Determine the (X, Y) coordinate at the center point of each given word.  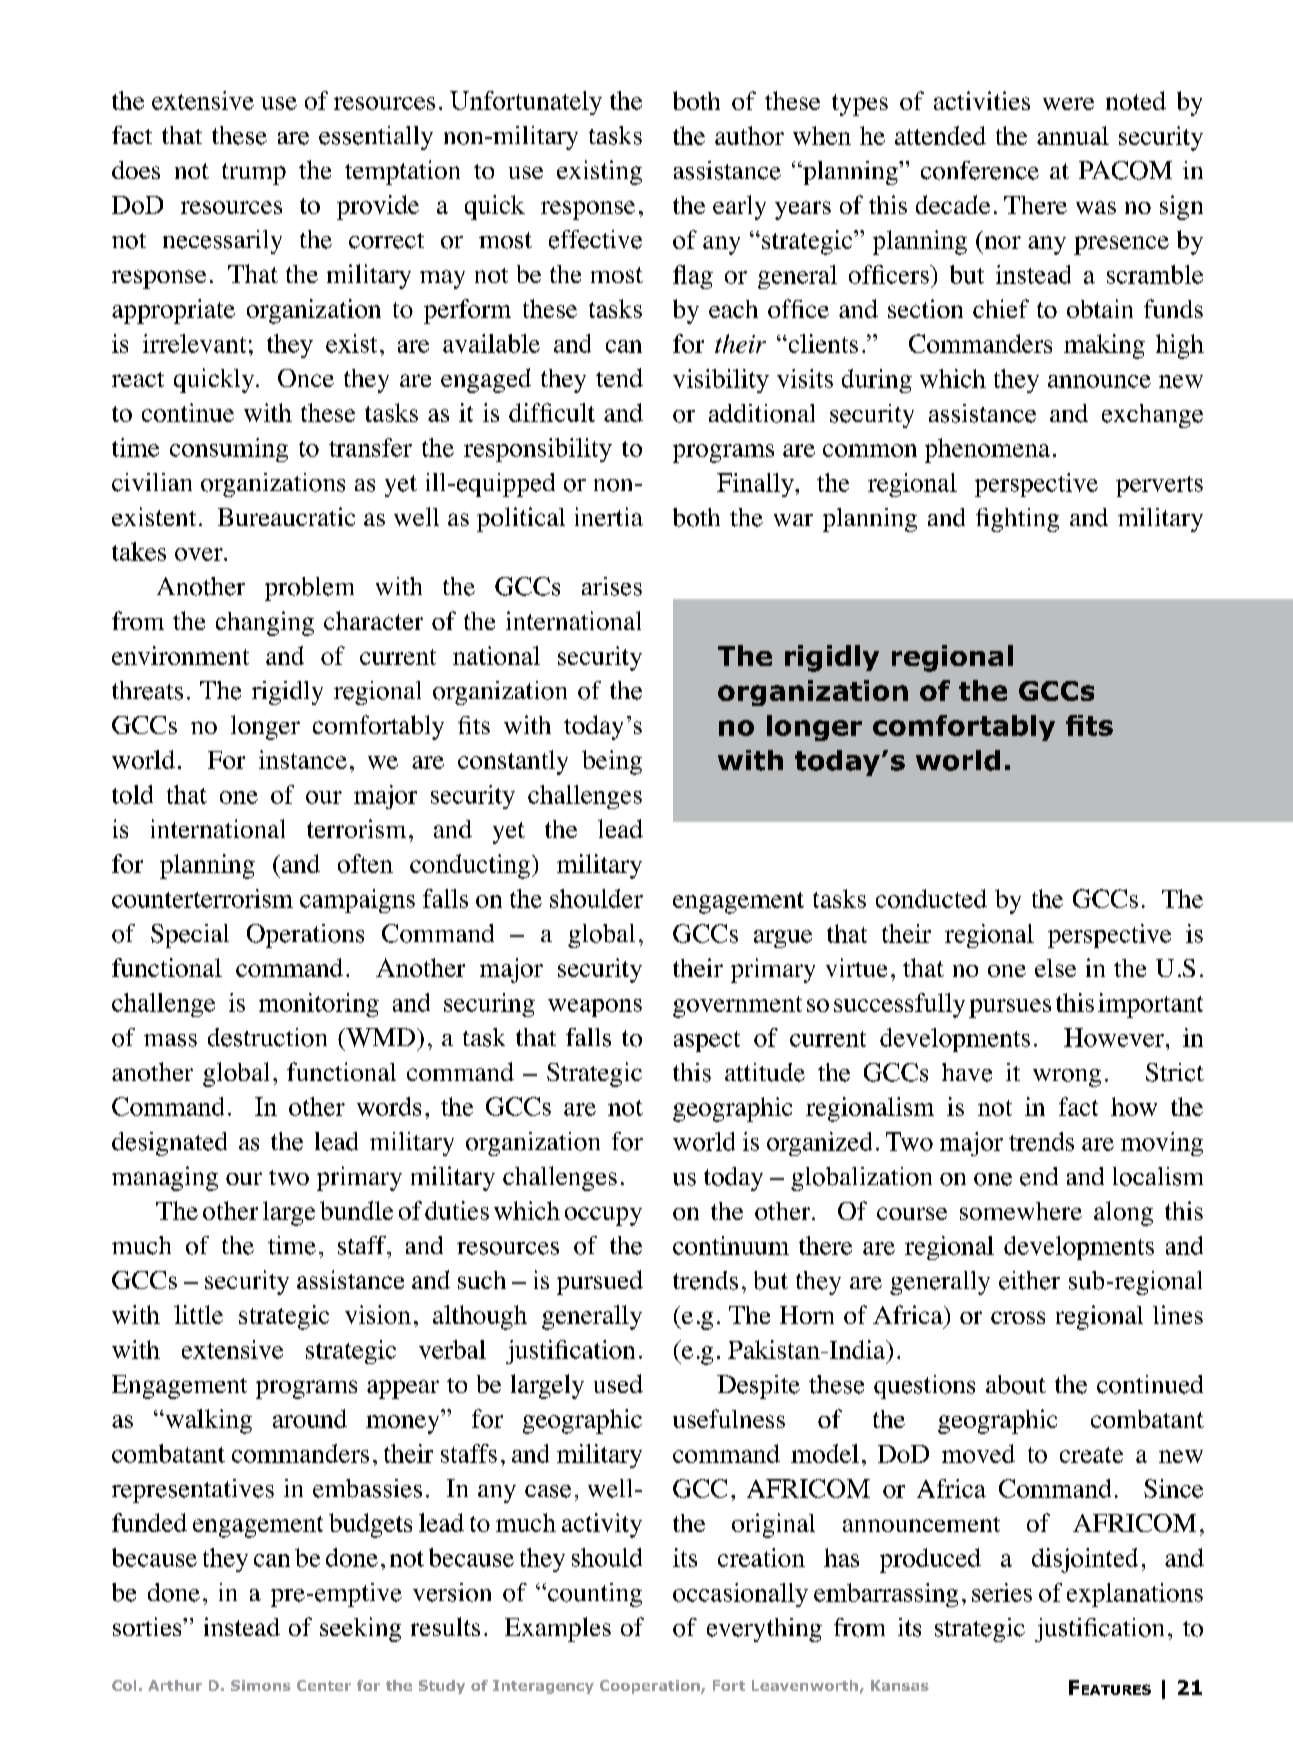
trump (254, 174)
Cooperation (651, 1687)
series (1002, 1592)
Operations (305, 936)
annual (1073, 135)
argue (783, 939)
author (749, 135)
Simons (261, 1685)
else (1055, 968)
